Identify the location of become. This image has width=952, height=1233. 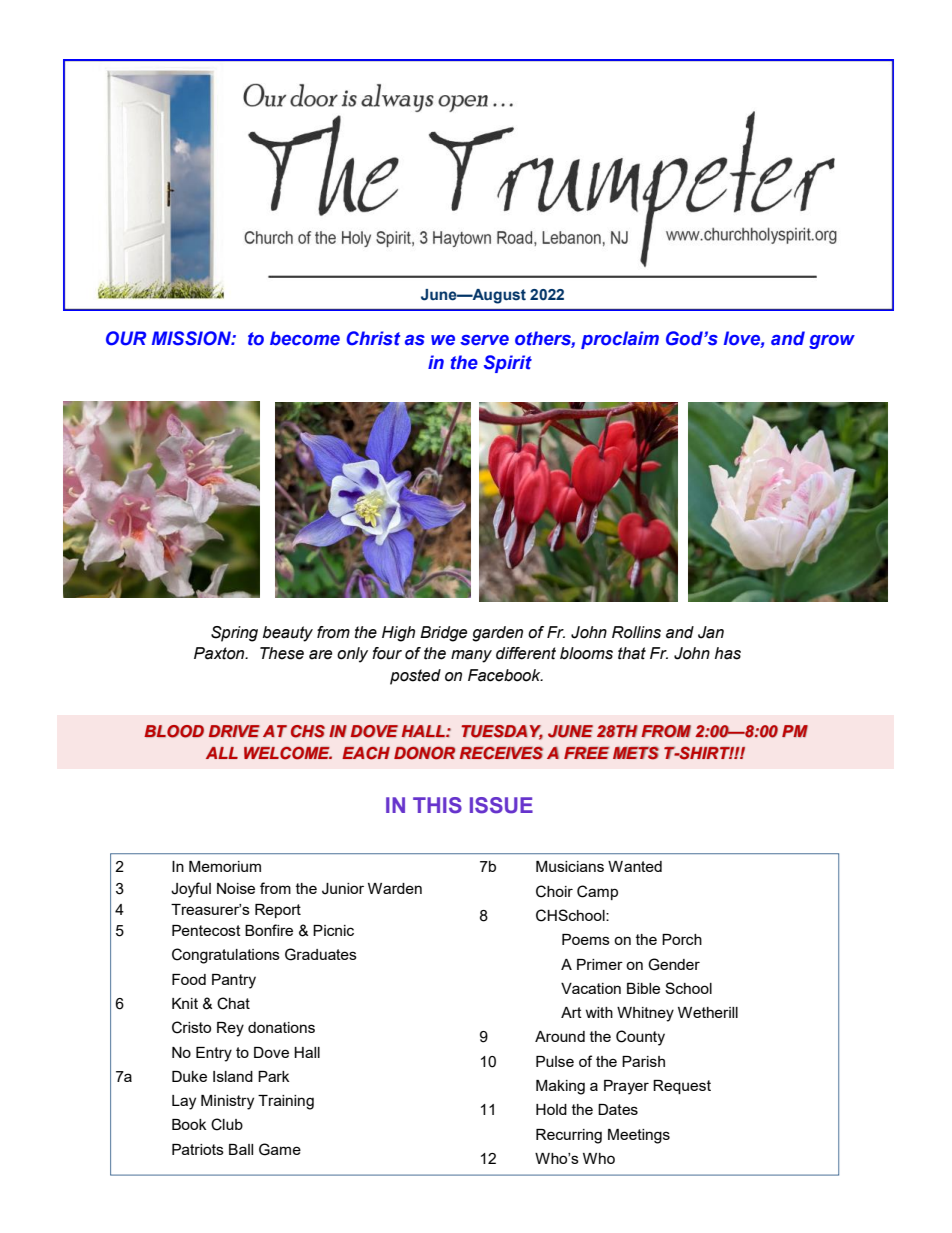
(305, 338).
